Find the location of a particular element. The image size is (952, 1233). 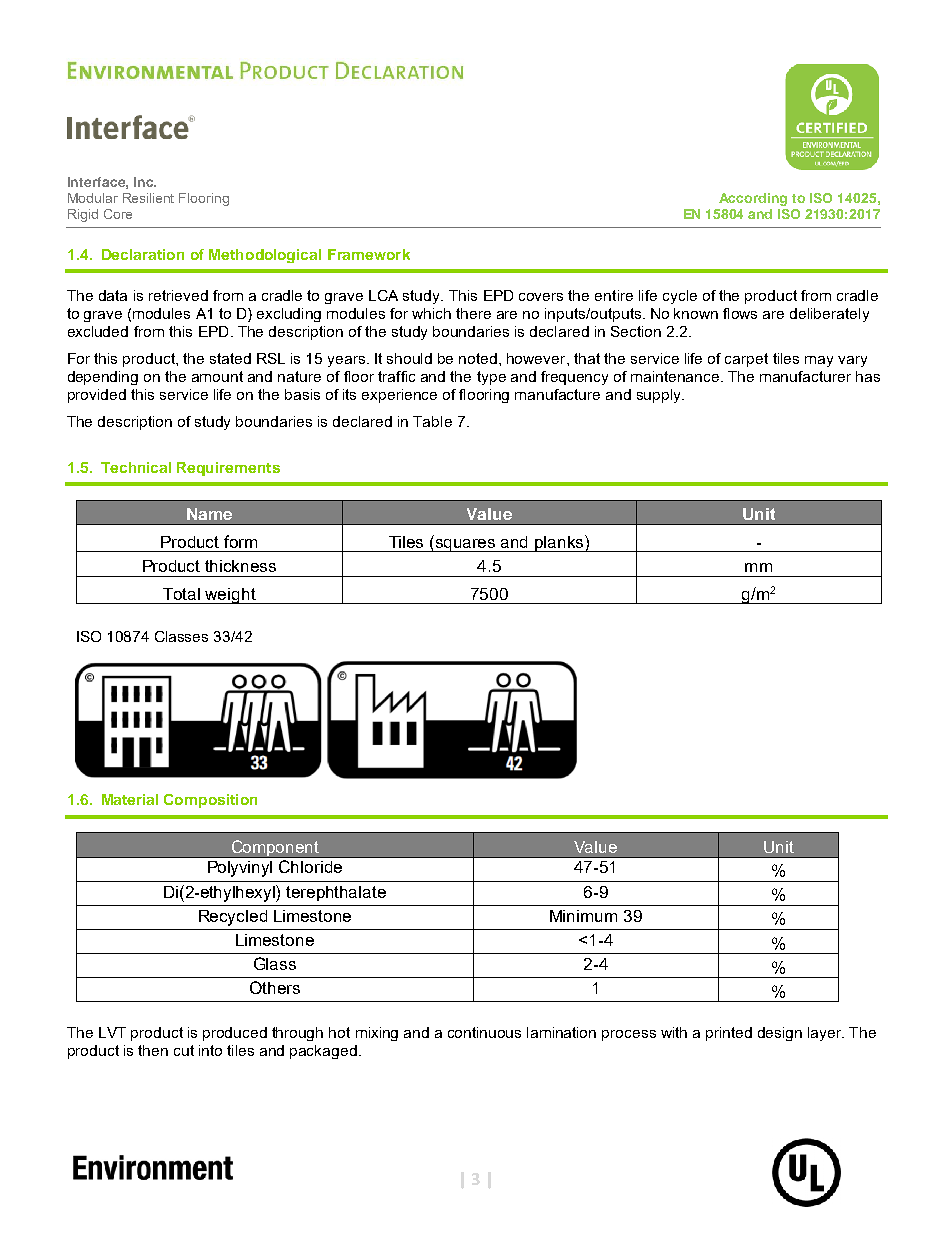

According is located at coordinates (753, 199).
